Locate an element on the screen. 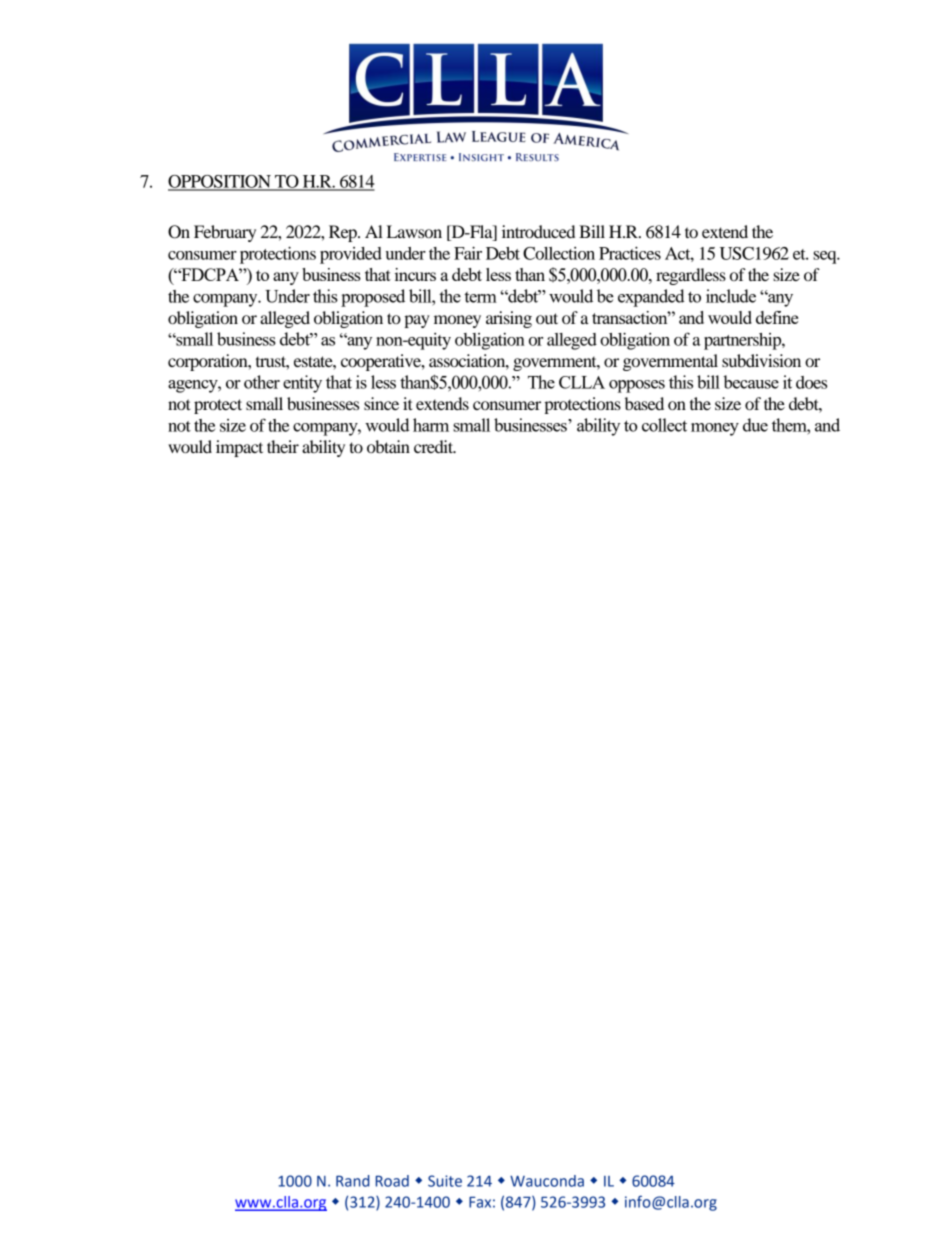 The image size is (952, 1233). Rand is located at coordinates (353, 1181).
